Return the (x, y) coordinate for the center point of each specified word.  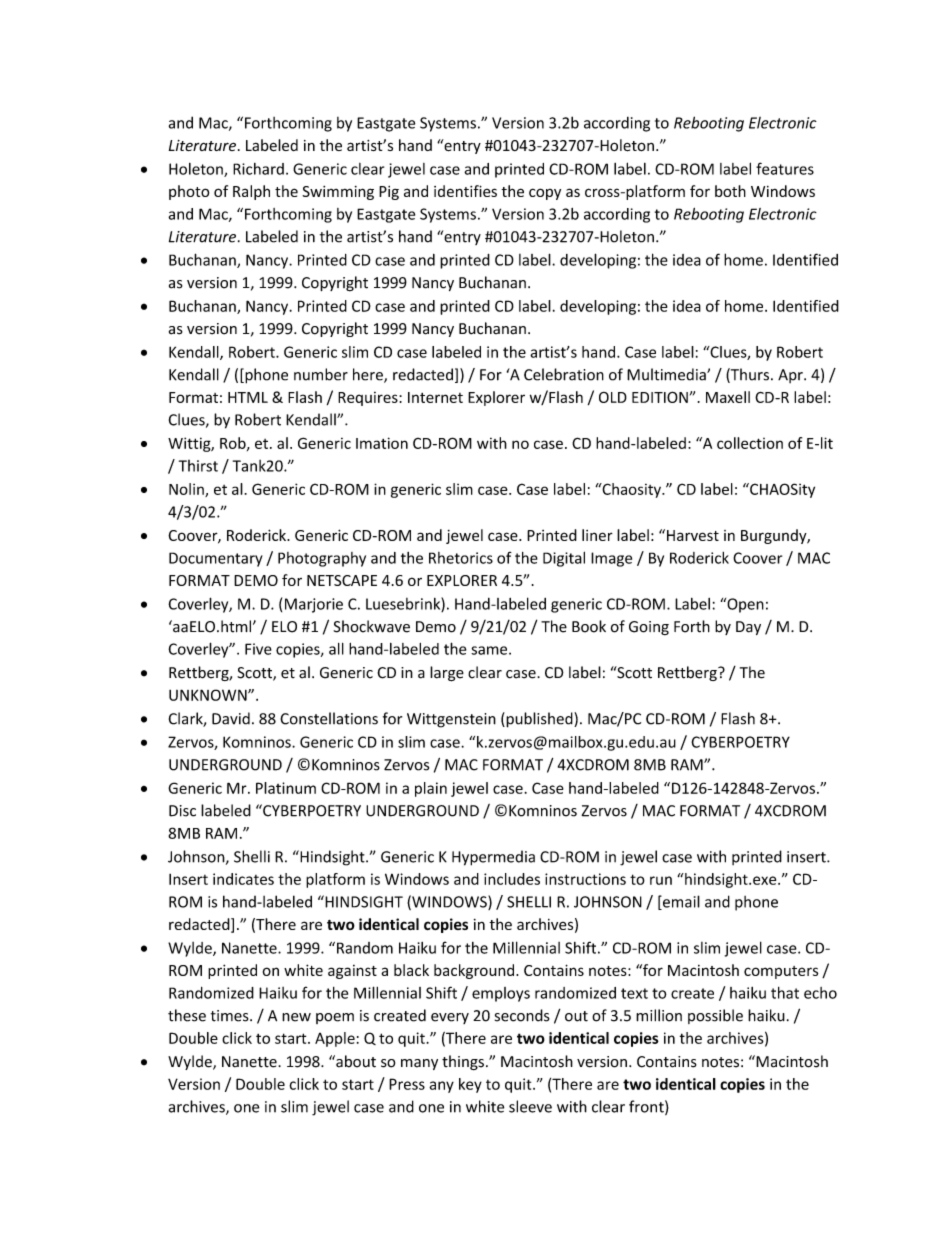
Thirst (198, 466)
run (661, 880)
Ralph (251, 192)
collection (750, 443)
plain (431, 789)
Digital (564, 559)
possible (715, 1016)
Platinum (286, 788)
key (470, 1085)
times (231, 1016)
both (730, 191)
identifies (465, 191)
